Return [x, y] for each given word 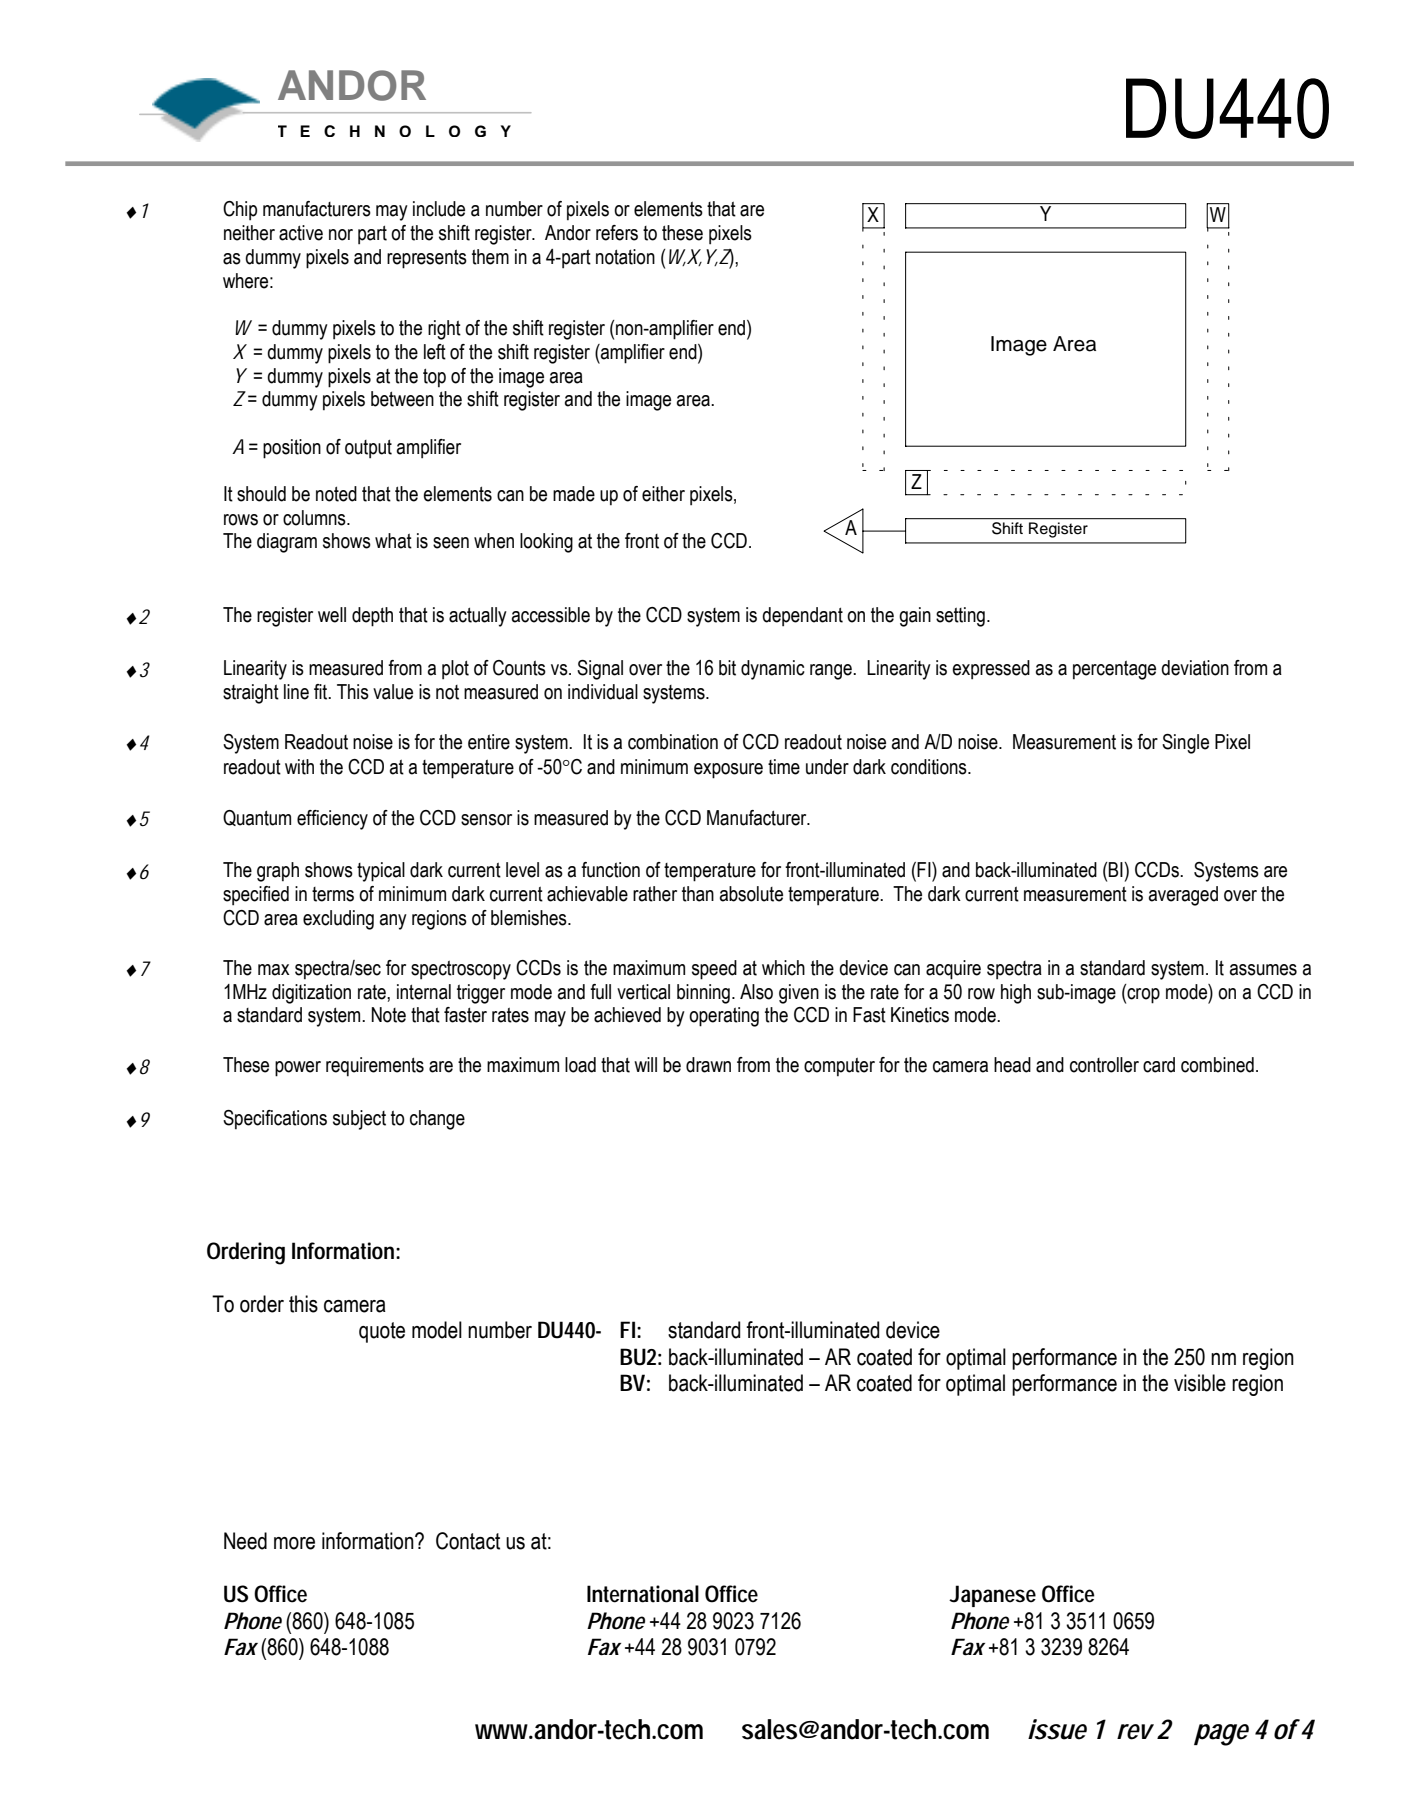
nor [341, 235]
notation [625, 257]
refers [617, 233]
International [643, 1594]
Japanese [992, 1596]
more [294, 1543]
